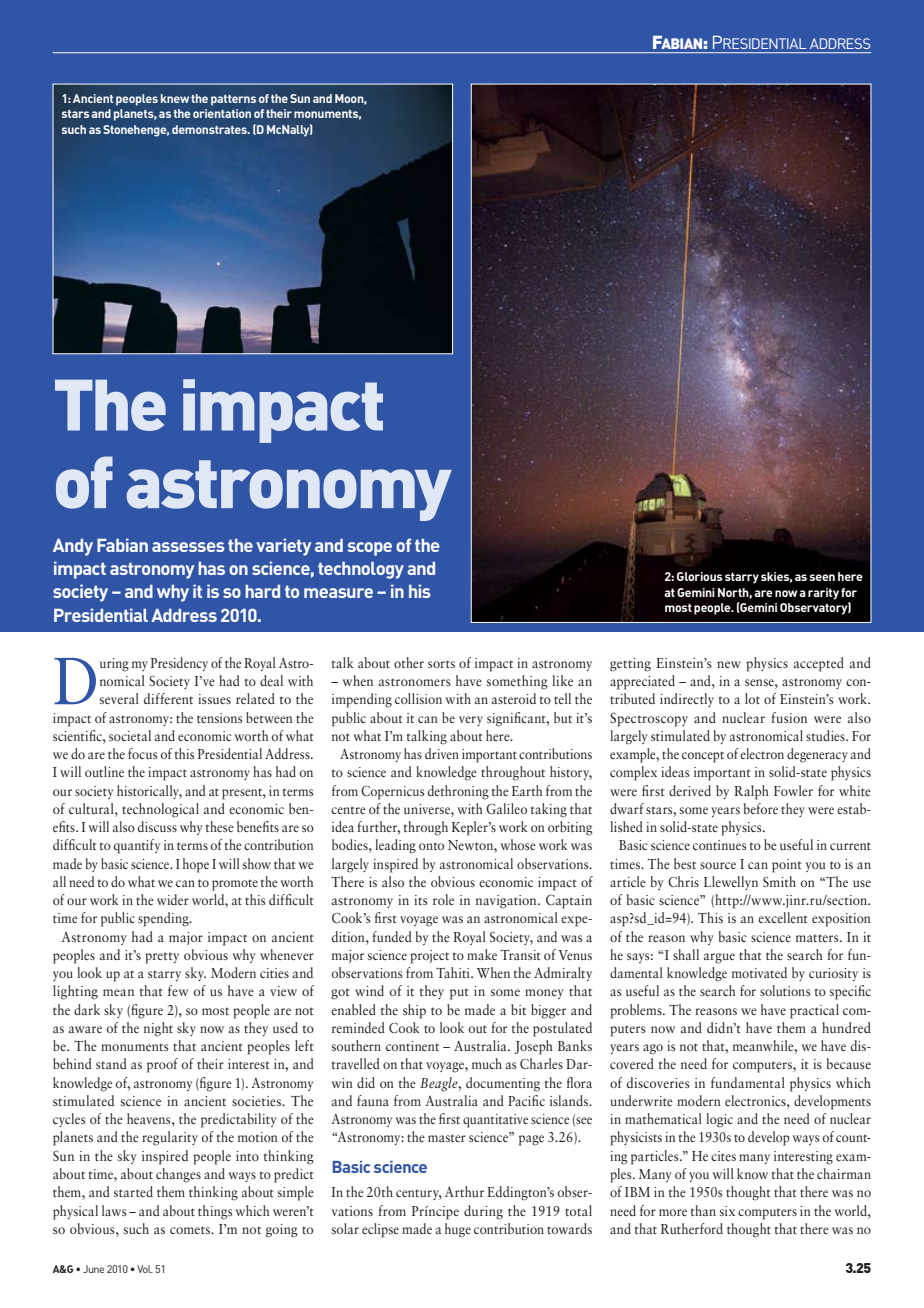  What do you see at coordinates (191, 1230) in the page?
I see `comets` at bounding box center [191, 1230].
